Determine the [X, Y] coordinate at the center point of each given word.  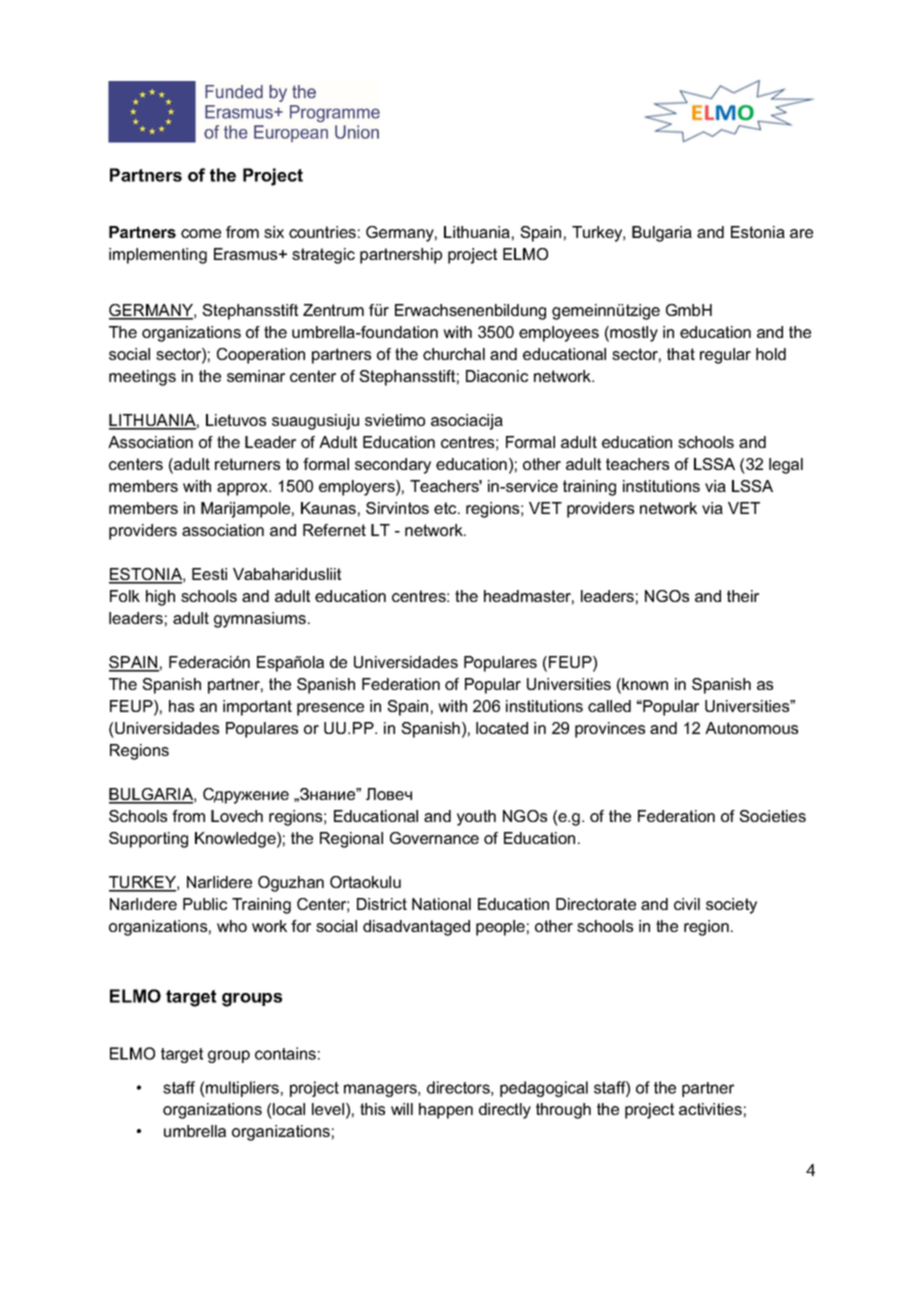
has [181, 706]
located [502, 728]
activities [710, 1109]
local [289, 1109]
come [201, 233]
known [644, 685]
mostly [633, 334]
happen [446, 1111]
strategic [323, 256]
